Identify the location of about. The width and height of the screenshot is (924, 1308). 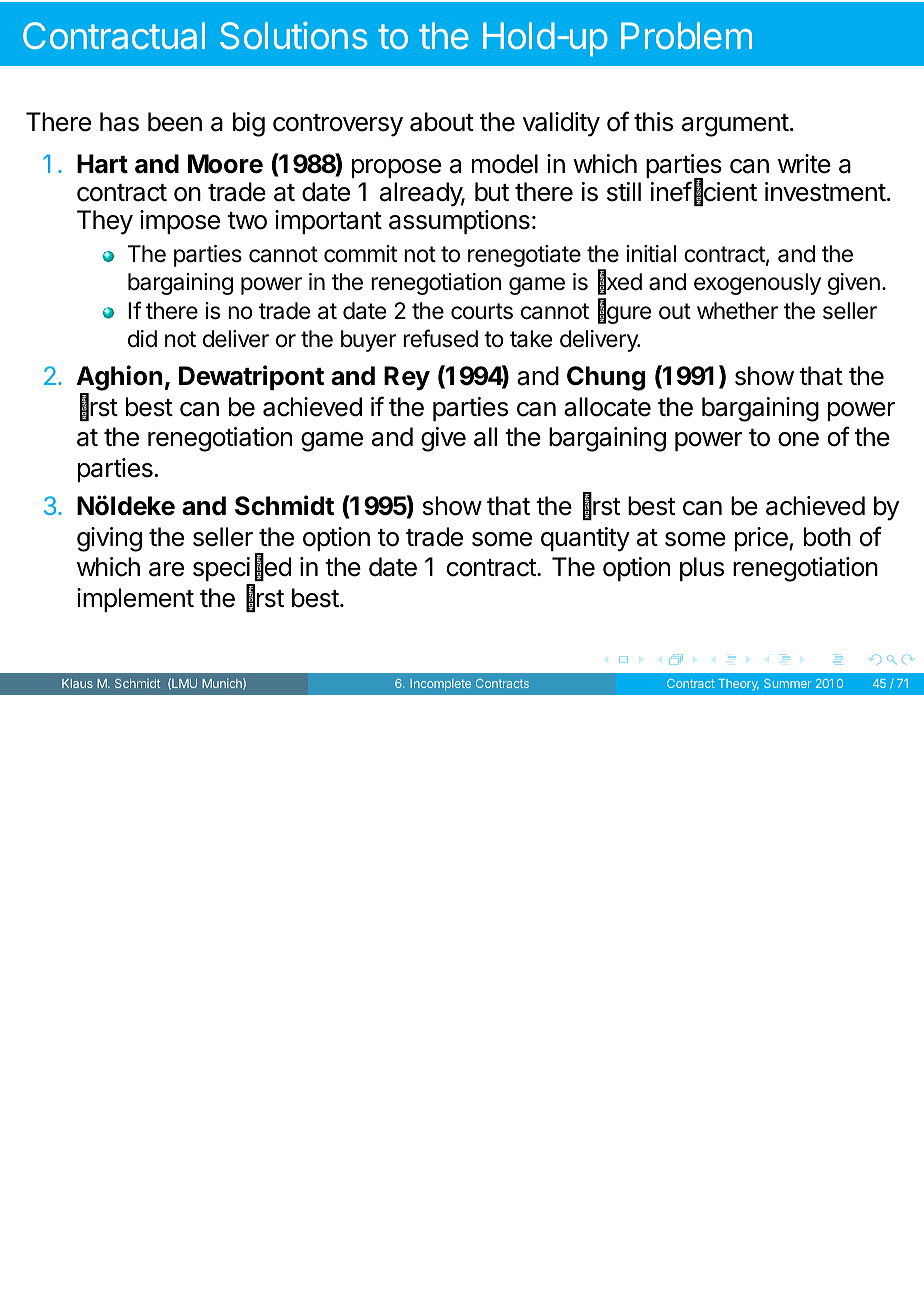
(442, 122).
